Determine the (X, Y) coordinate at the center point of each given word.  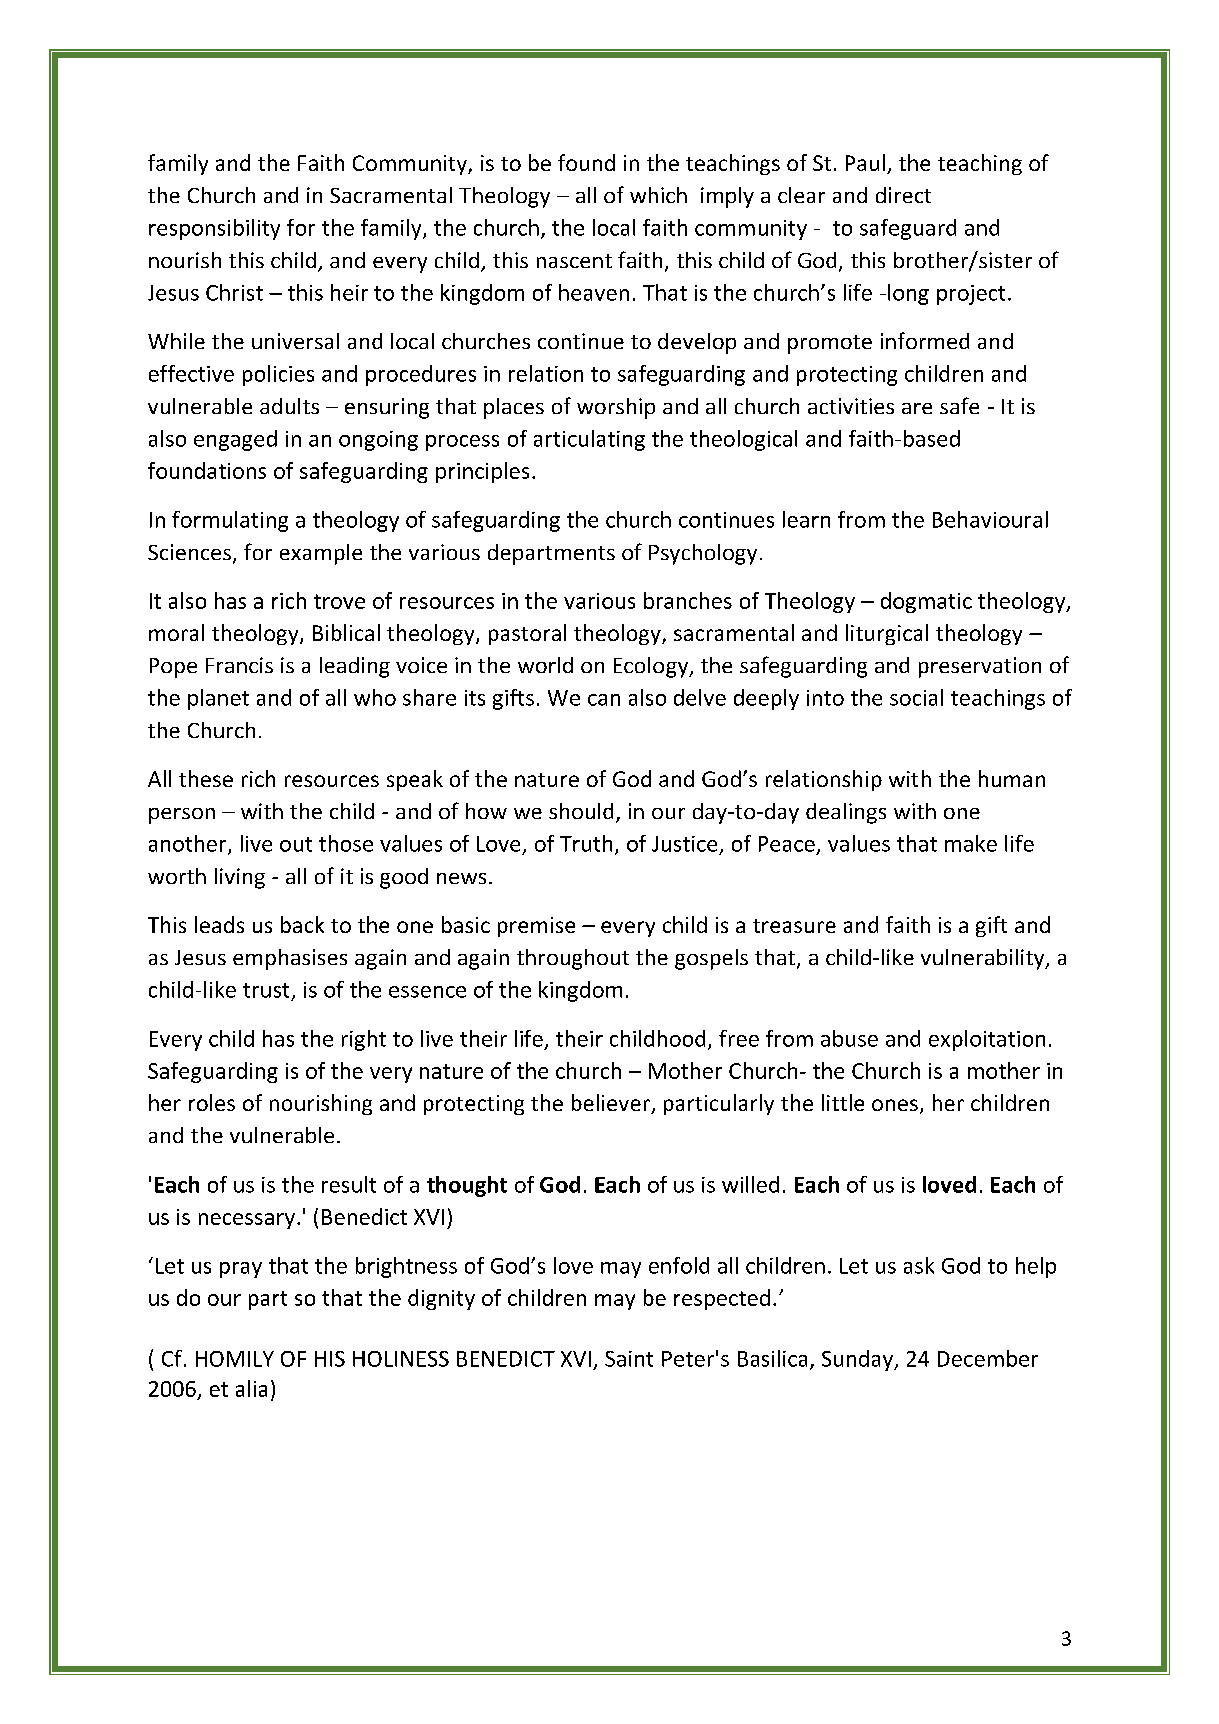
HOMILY (235, 1359)
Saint (629, 1359)
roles (212, 1102)
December (988, 1358)
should (581, 811)
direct (903, 195)
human (1012, 778)
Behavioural (990, 519)
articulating (589, 440)
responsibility (214, 229)
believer (612, 1104)
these (206, 778)
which (658, 195)
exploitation (987, 1040)
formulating (230, 521)
